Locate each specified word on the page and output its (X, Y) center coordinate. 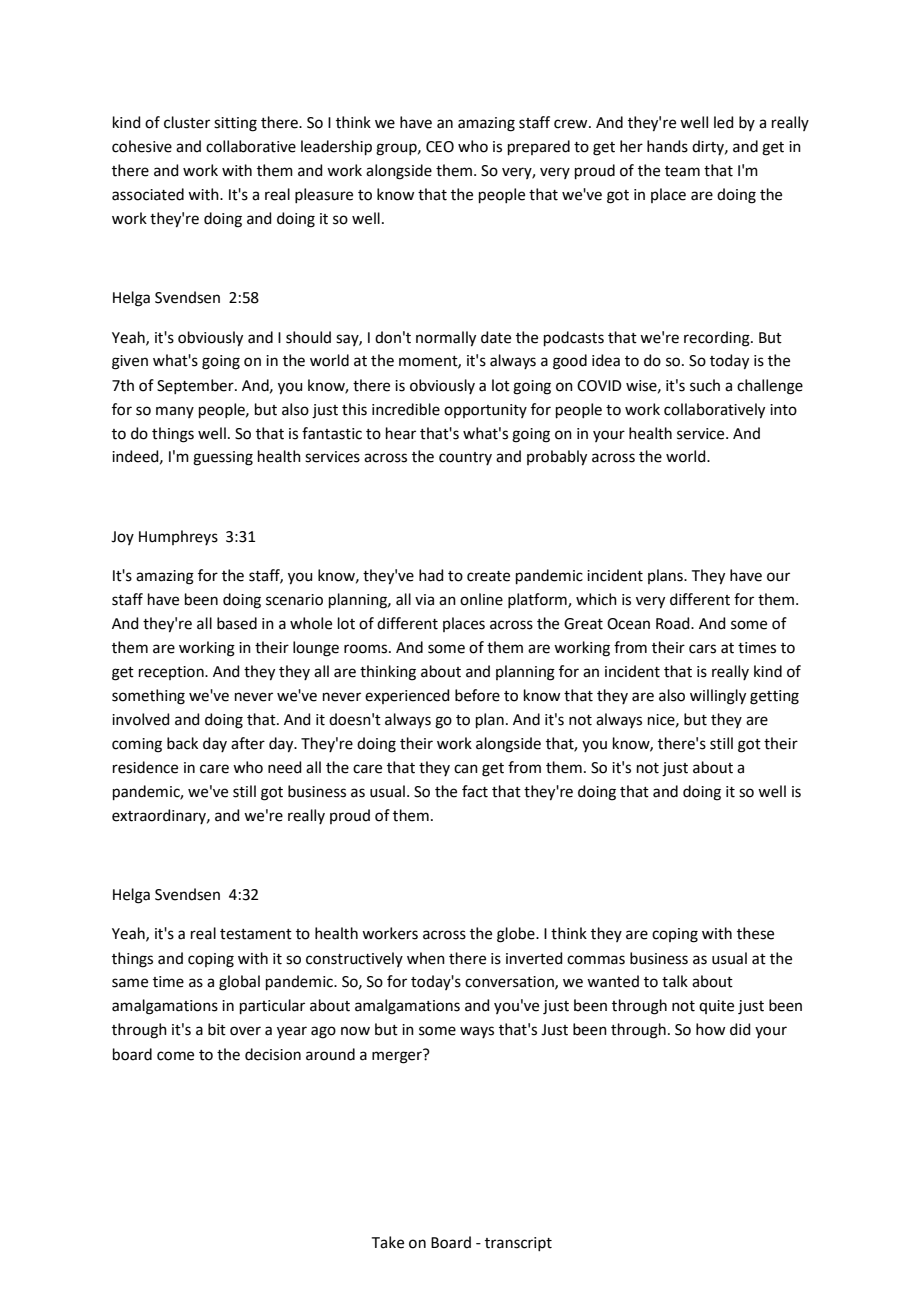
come (175, 1056)
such (705, 385)
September (196, 386)
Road (674, 623)
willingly (718, 697)
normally (446, 339)
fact (475, 791)
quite (716, 1007)
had (431, 575)
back (182, 743)
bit (217, 1029)
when (426, 958)
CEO (440, 147)
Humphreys (178, 537)
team (682, 171)
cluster (187, 122)
